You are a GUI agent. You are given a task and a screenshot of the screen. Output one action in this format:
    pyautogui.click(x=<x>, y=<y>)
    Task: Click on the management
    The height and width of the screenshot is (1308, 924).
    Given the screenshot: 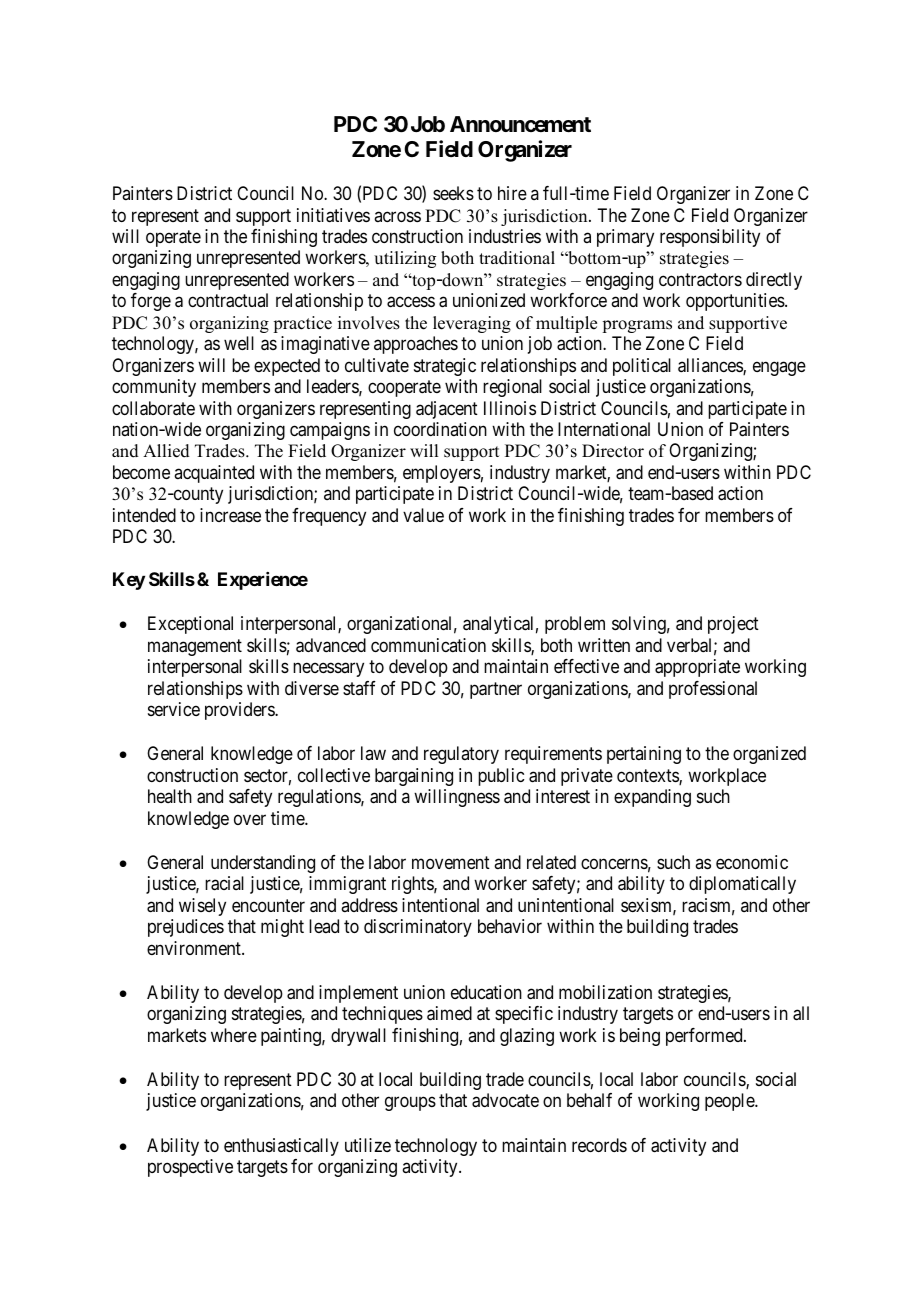 What is the action you would take?
    pyautogui.click(x=195, y=647)
